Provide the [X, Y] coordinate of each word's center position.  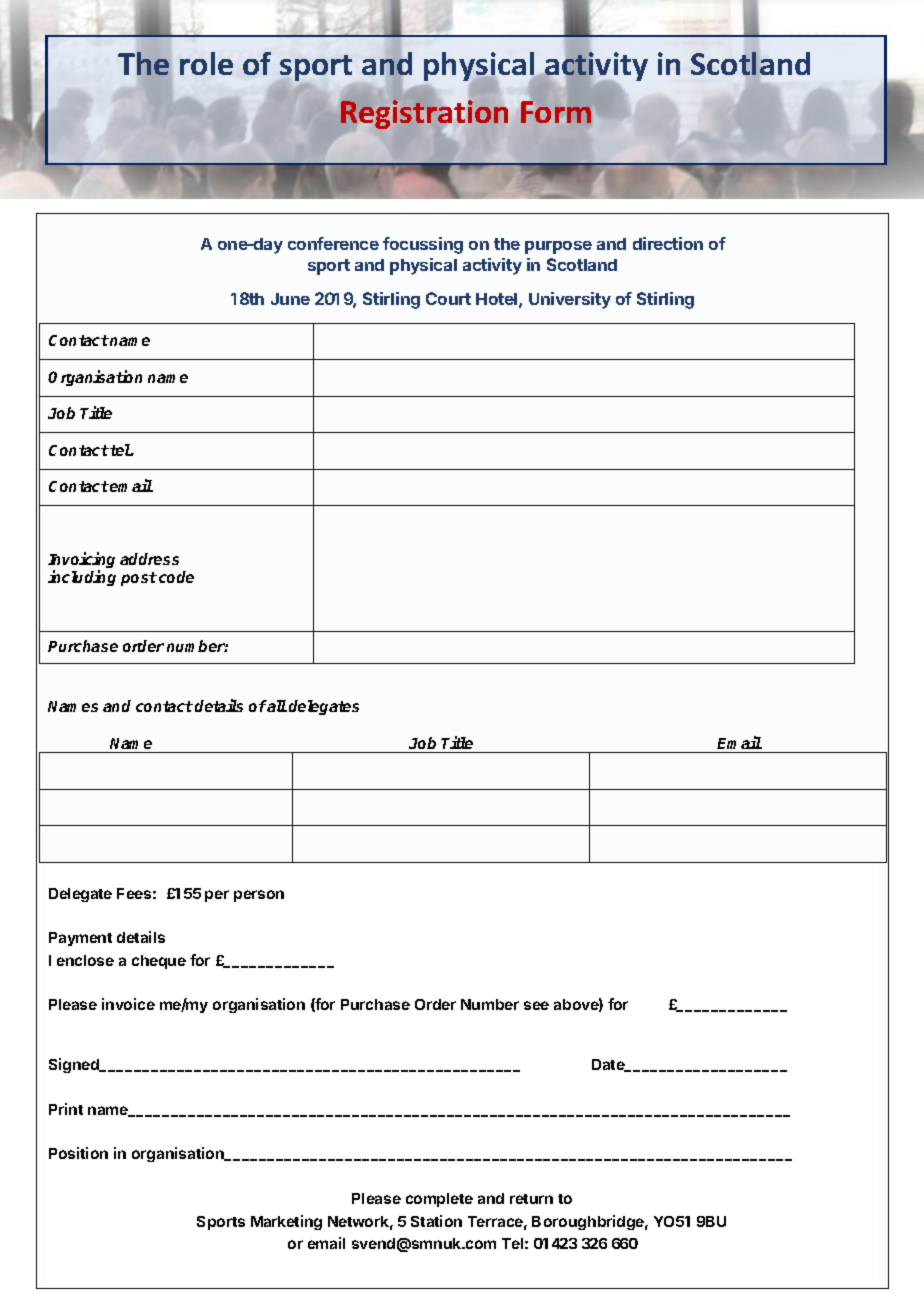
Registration [425, 114]
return [531, 1199]
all [276, 706]
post [139, 579]
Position [78, 1153]
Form [555, 111]
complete [439, 1200]
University [570, 300]
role [206, 63]
